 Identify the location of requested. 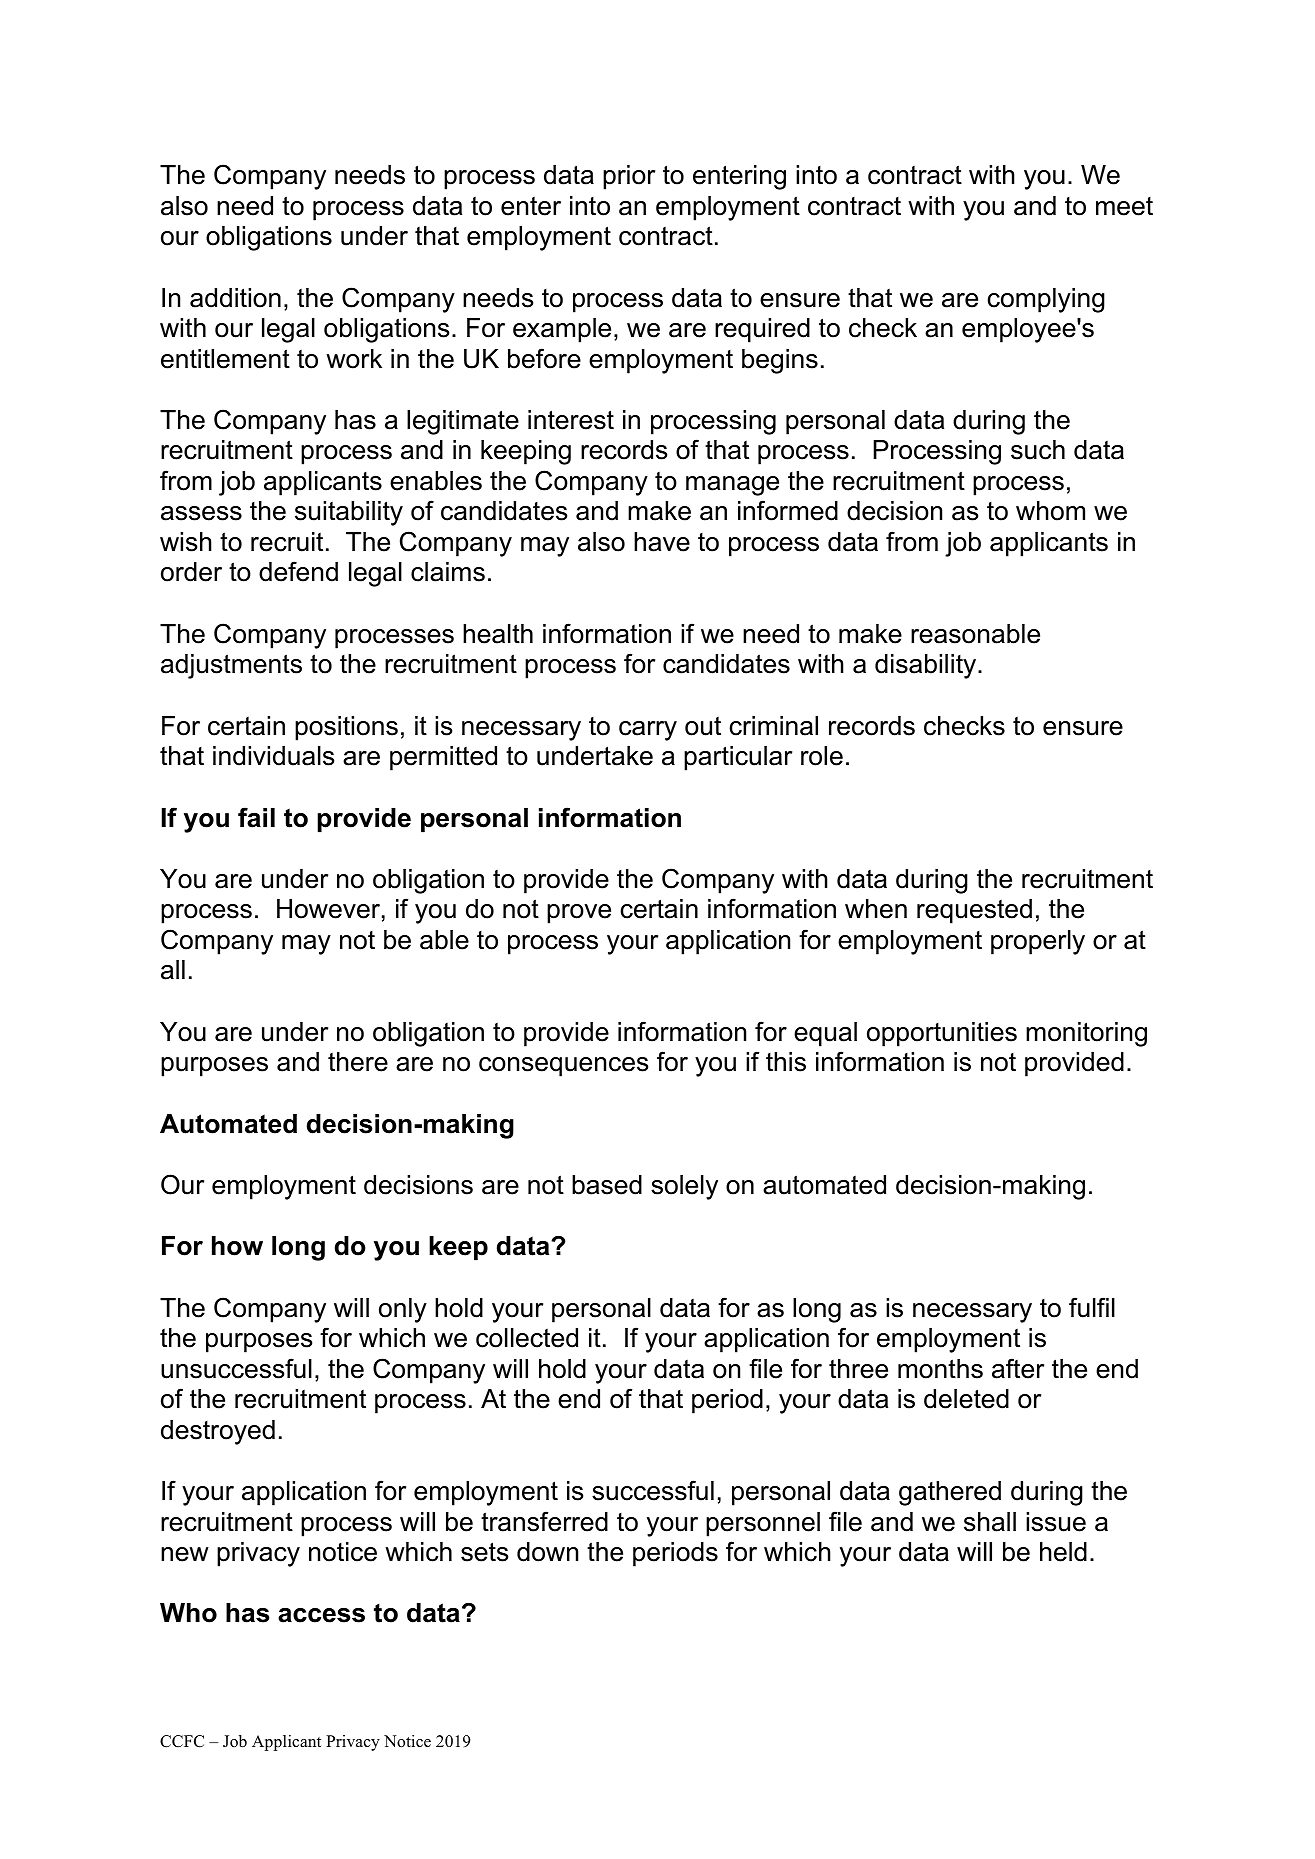
(974, 911).
